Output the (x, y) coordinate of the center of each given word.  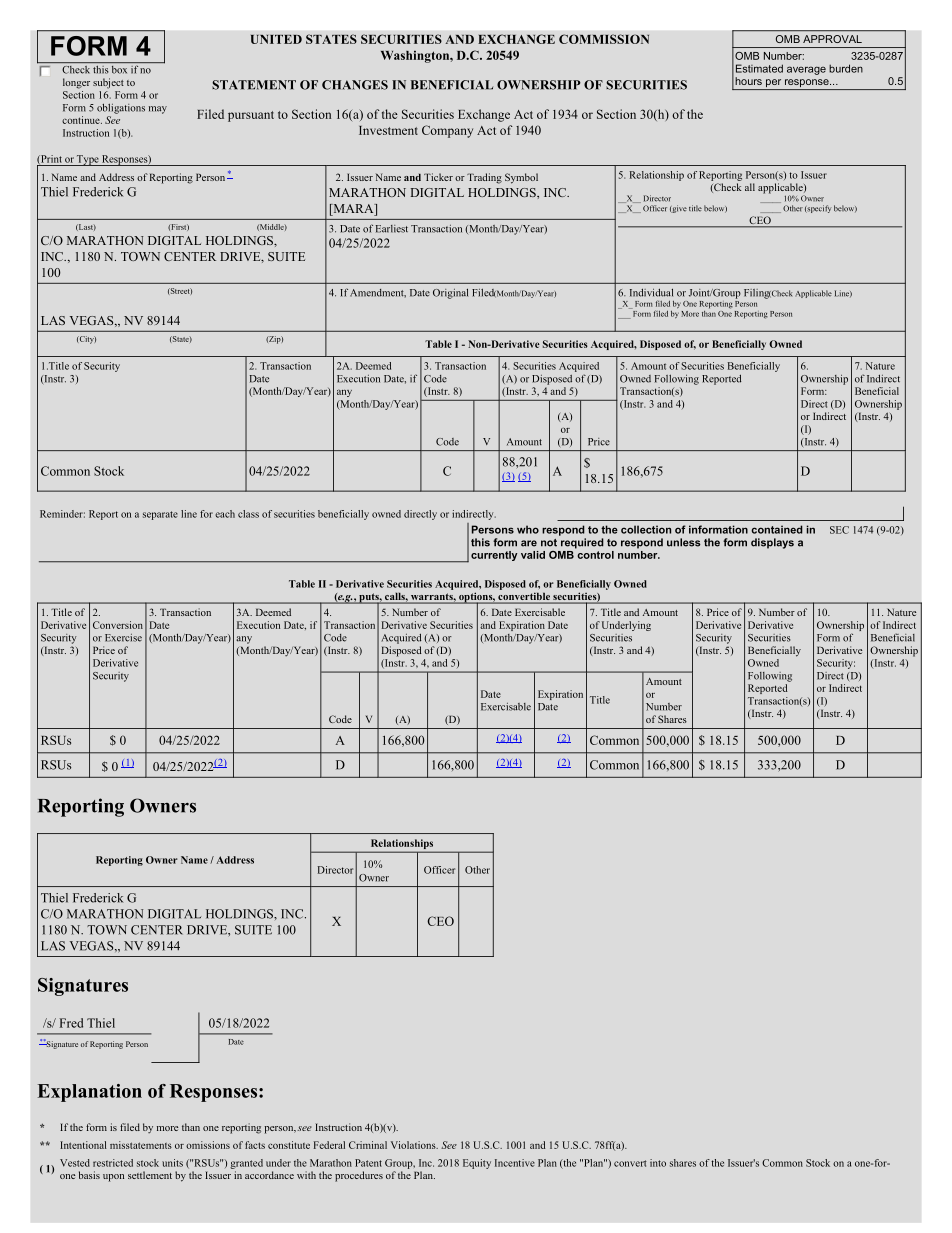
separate (160, 515)
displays (772, 543)
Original (450, 294)
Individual (651, 293)
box (119, 70)
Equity (477, 1164)
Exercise (123, 638)
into (658, 1163)
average (806, 70)
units (172, 1163)
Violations (414, 1145)
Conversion (118, 625)
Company (447, 131)
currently (494, 556)
